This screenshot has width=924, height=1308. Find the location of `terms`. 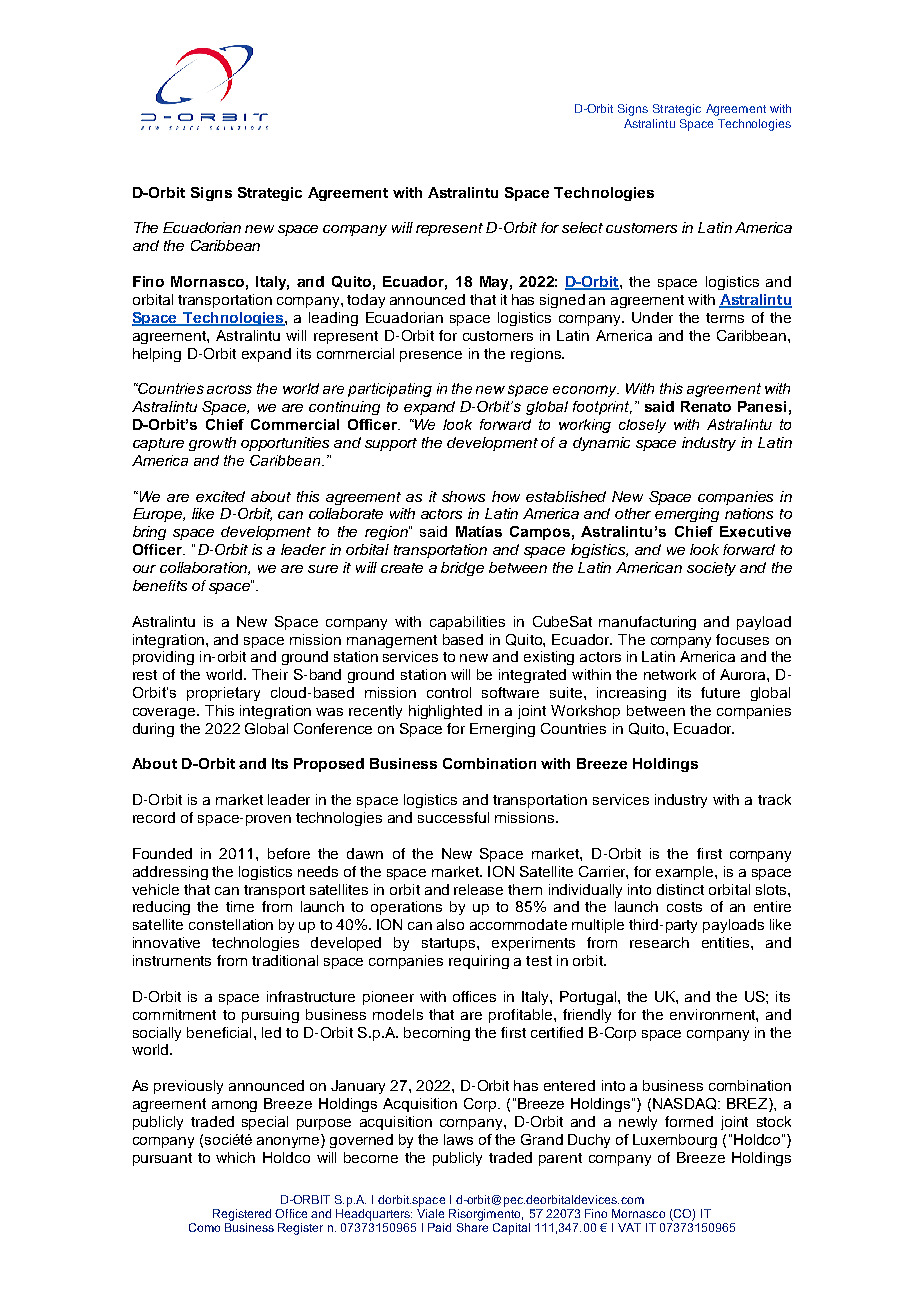

terms is located at coordinates (725, 318).
